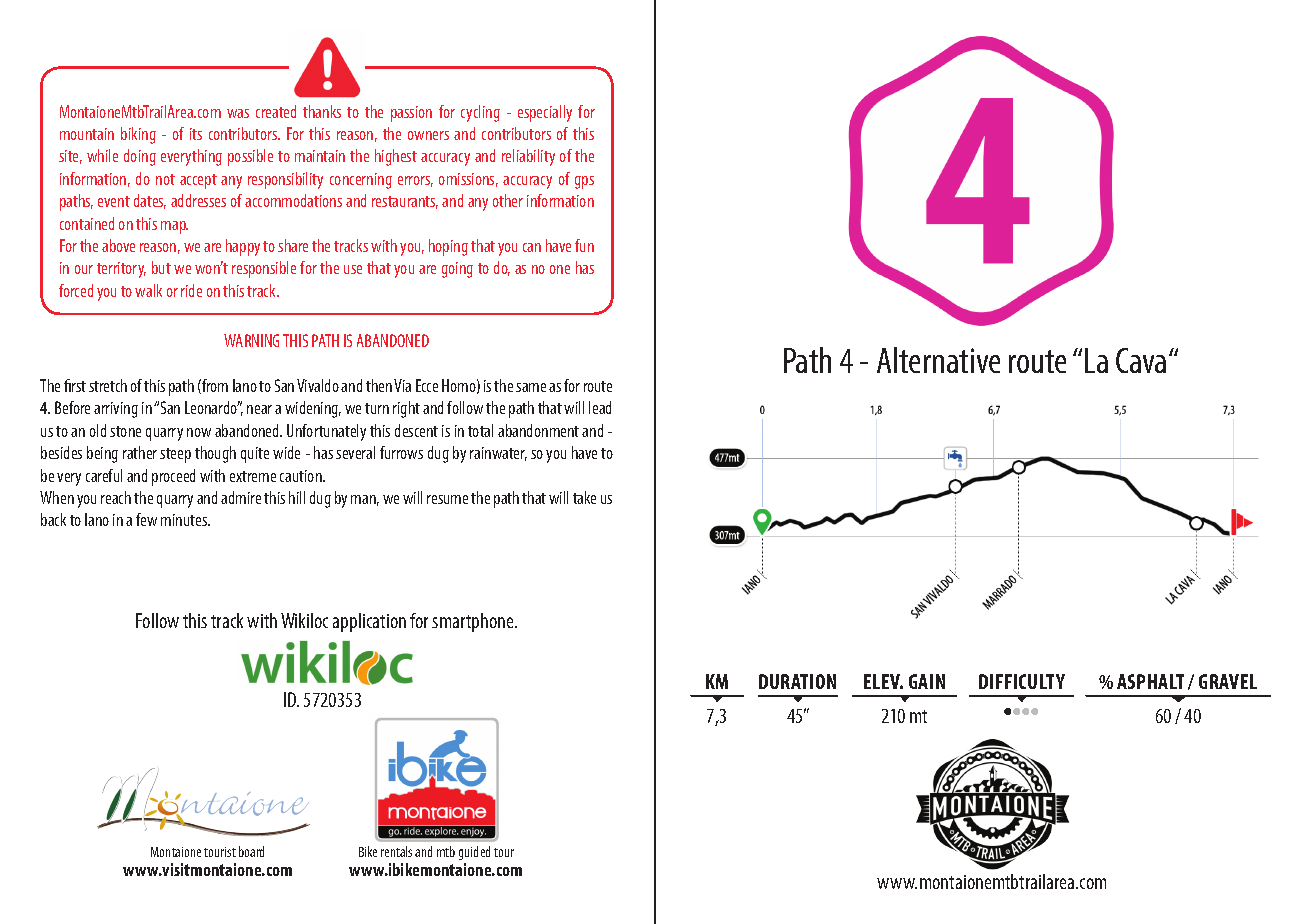 This screenshot has width=1308, height=924. What do you see at coordinates (584, 497) in the screenshot?
I see `take` at bounding box center [584, 497].
